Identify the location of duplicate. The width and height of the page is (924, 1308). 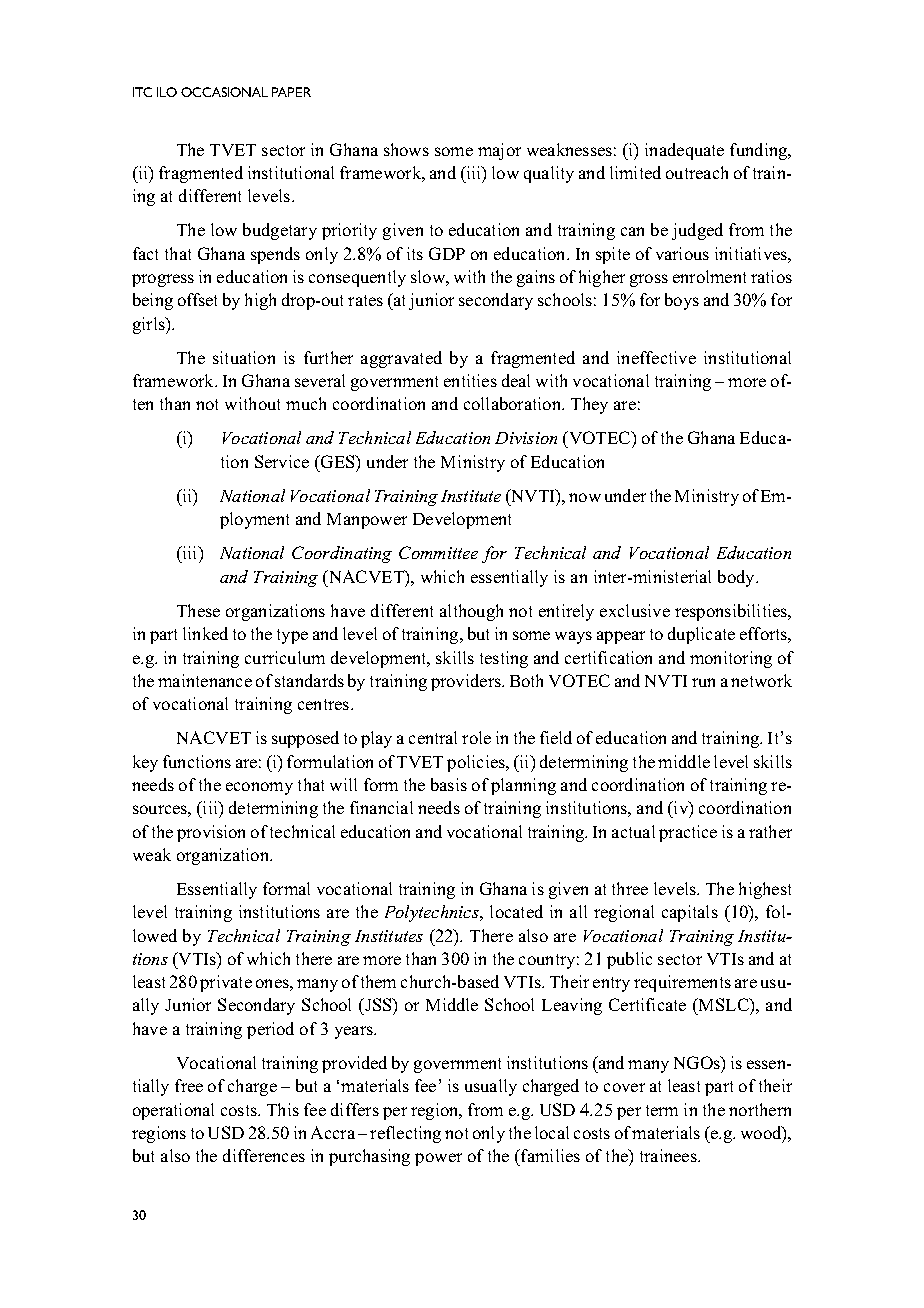
(701, 635).
